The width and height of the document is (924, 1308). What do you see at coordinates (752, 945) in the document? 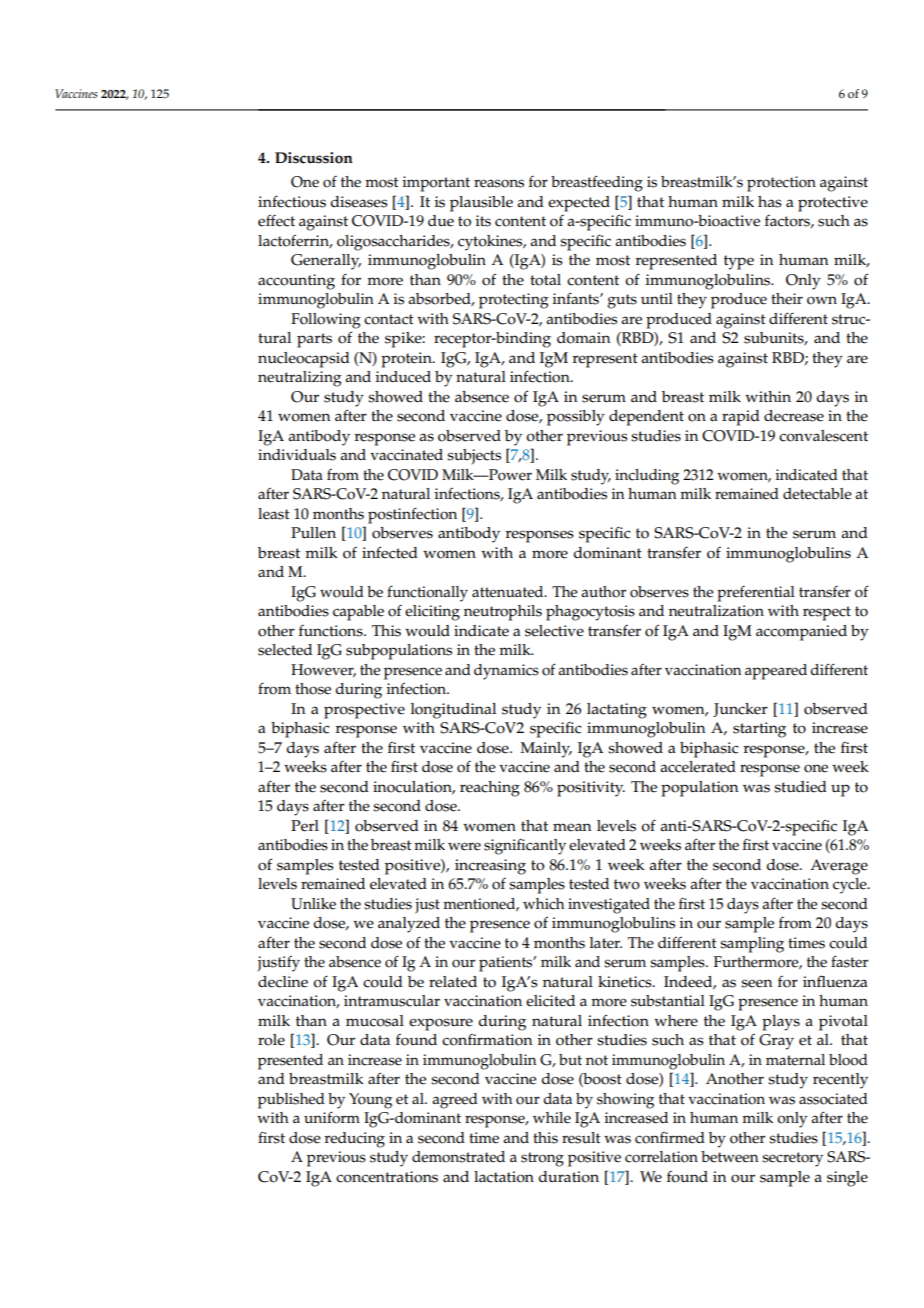
I see `sampling` at bounding box center [752, 945].
